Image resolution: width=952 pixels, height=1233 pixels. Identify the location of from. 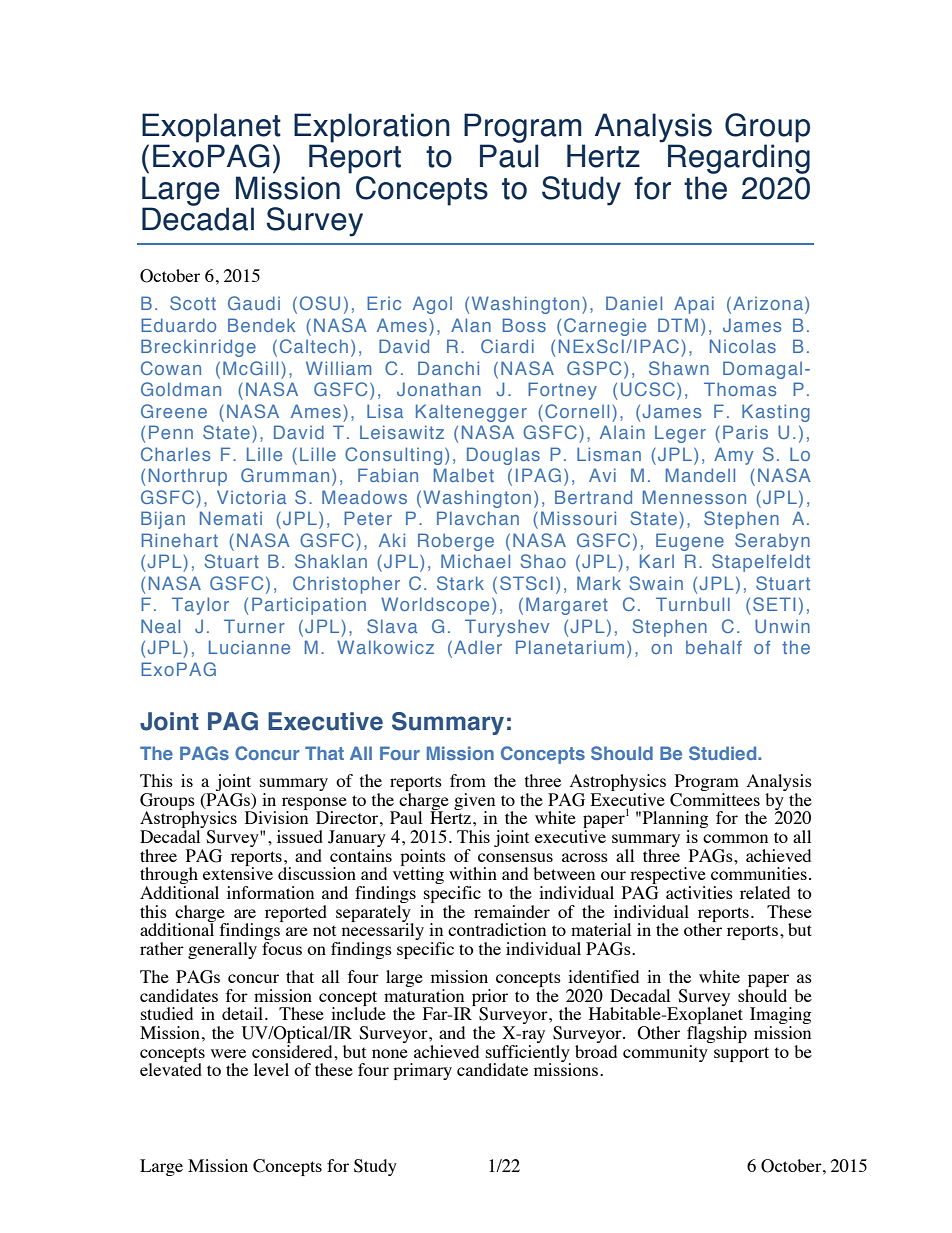
(468, 780).
